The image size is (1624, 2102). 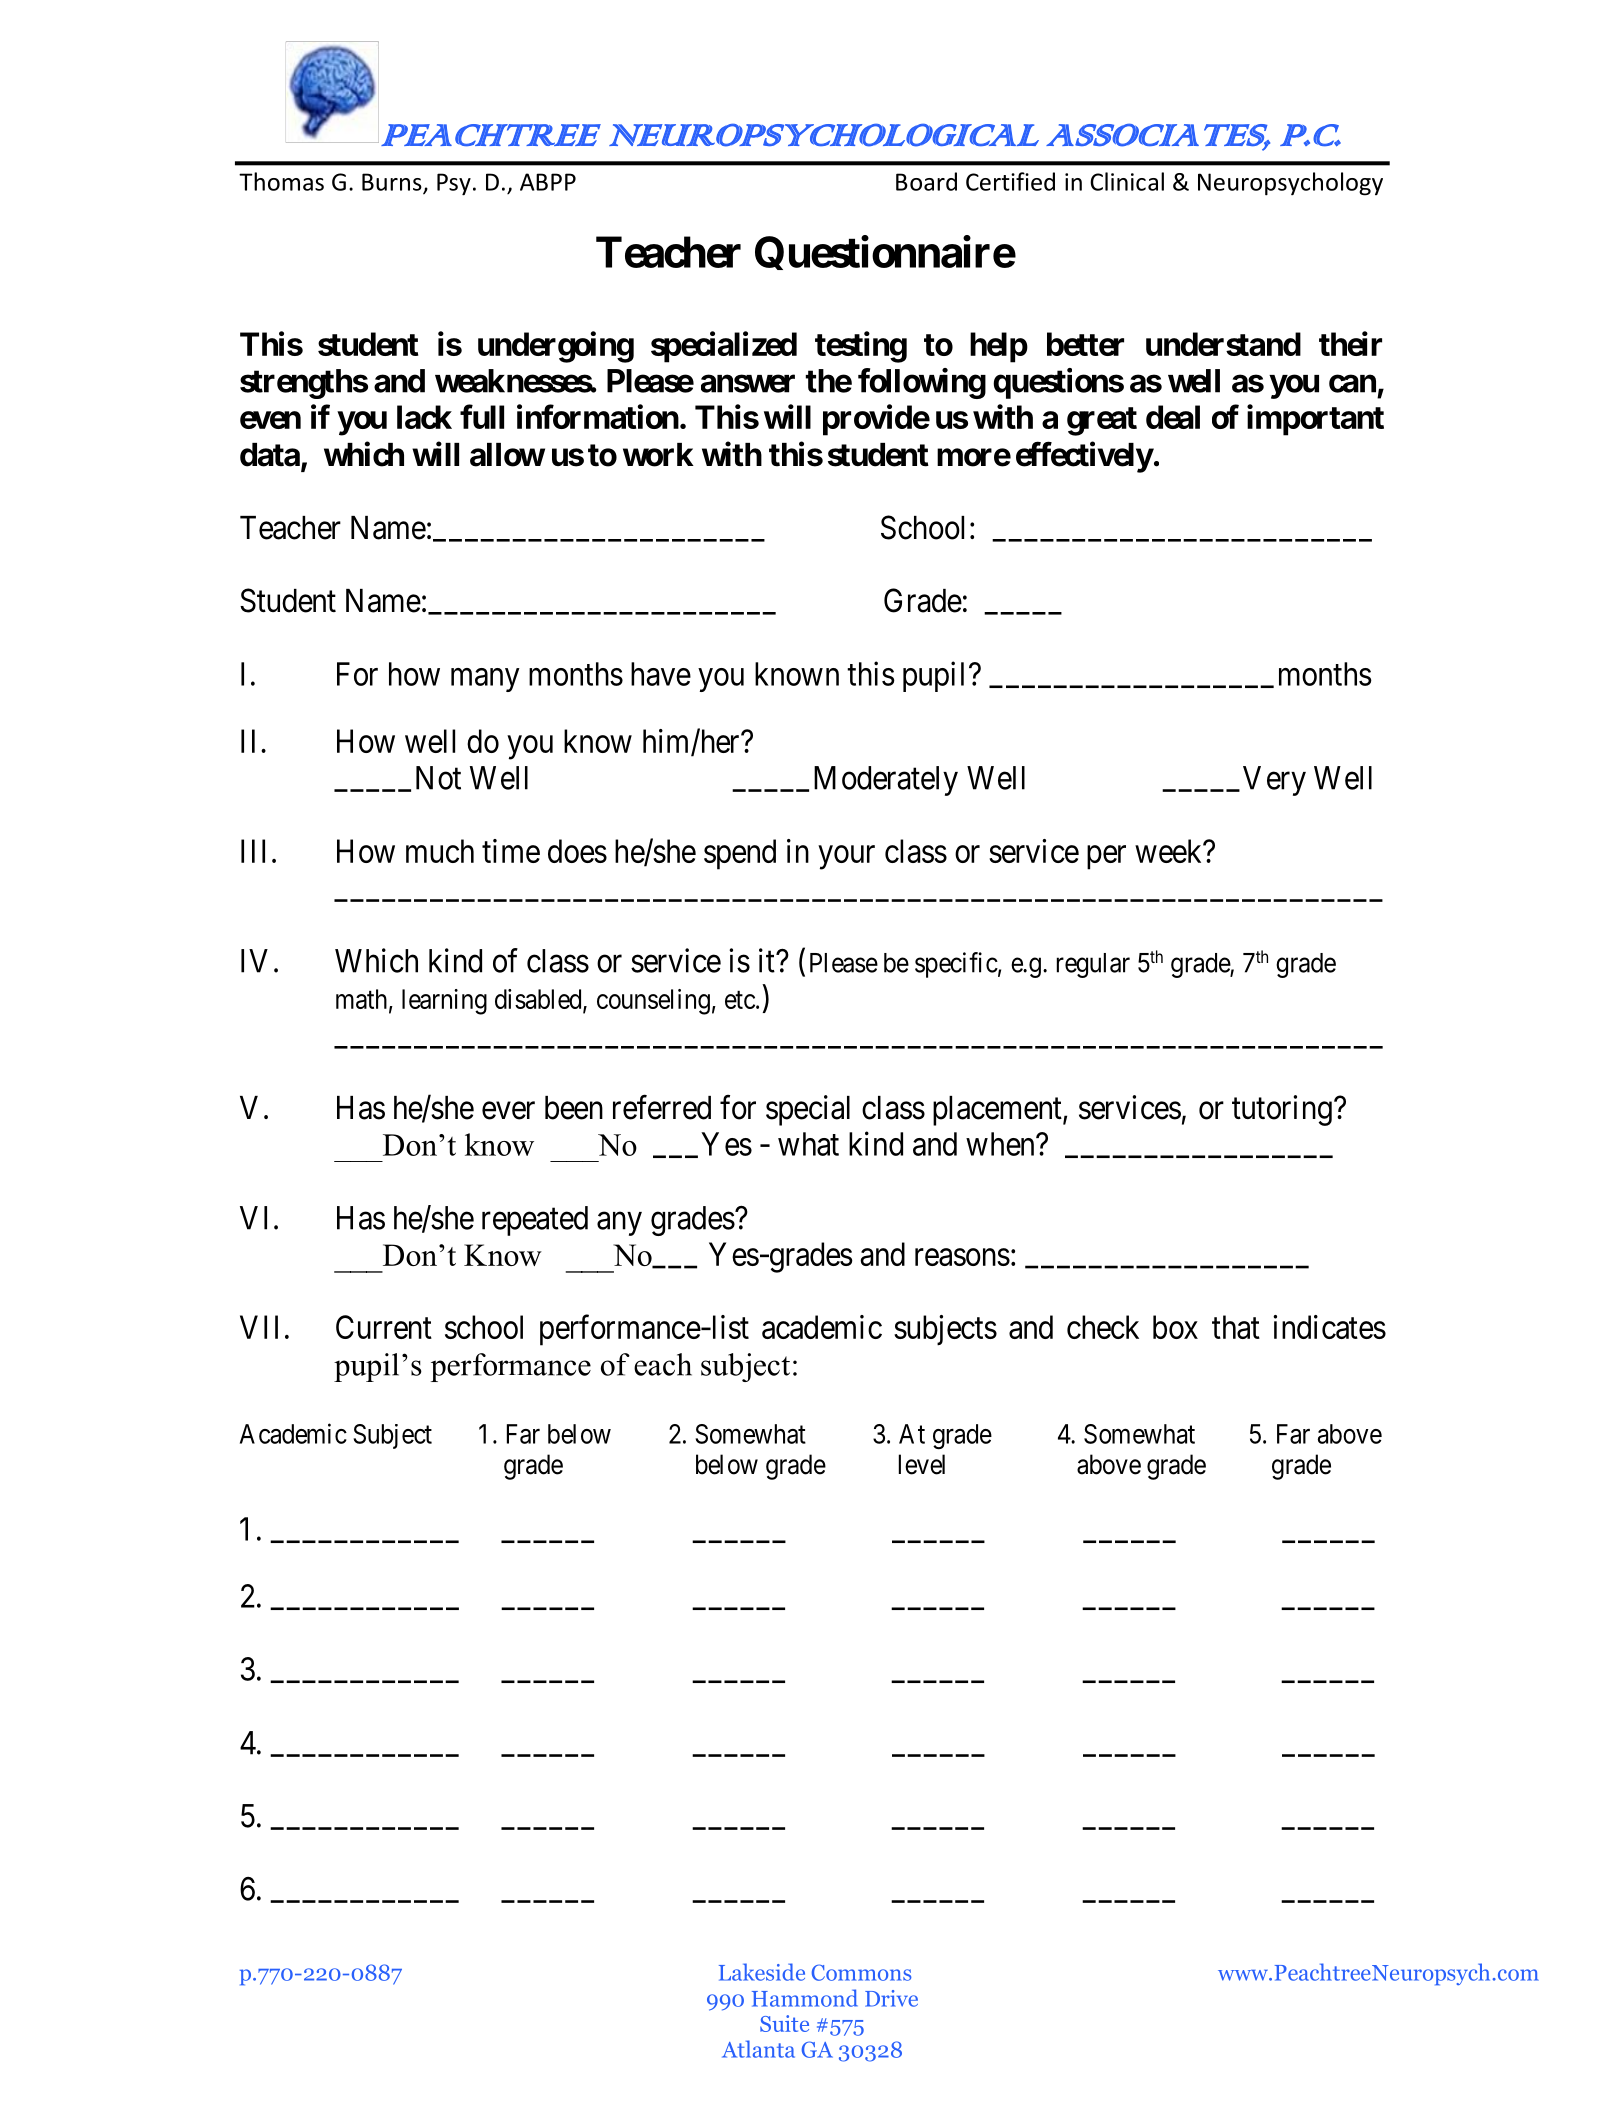 I want to click on level, so click(x=922, y=1464).
